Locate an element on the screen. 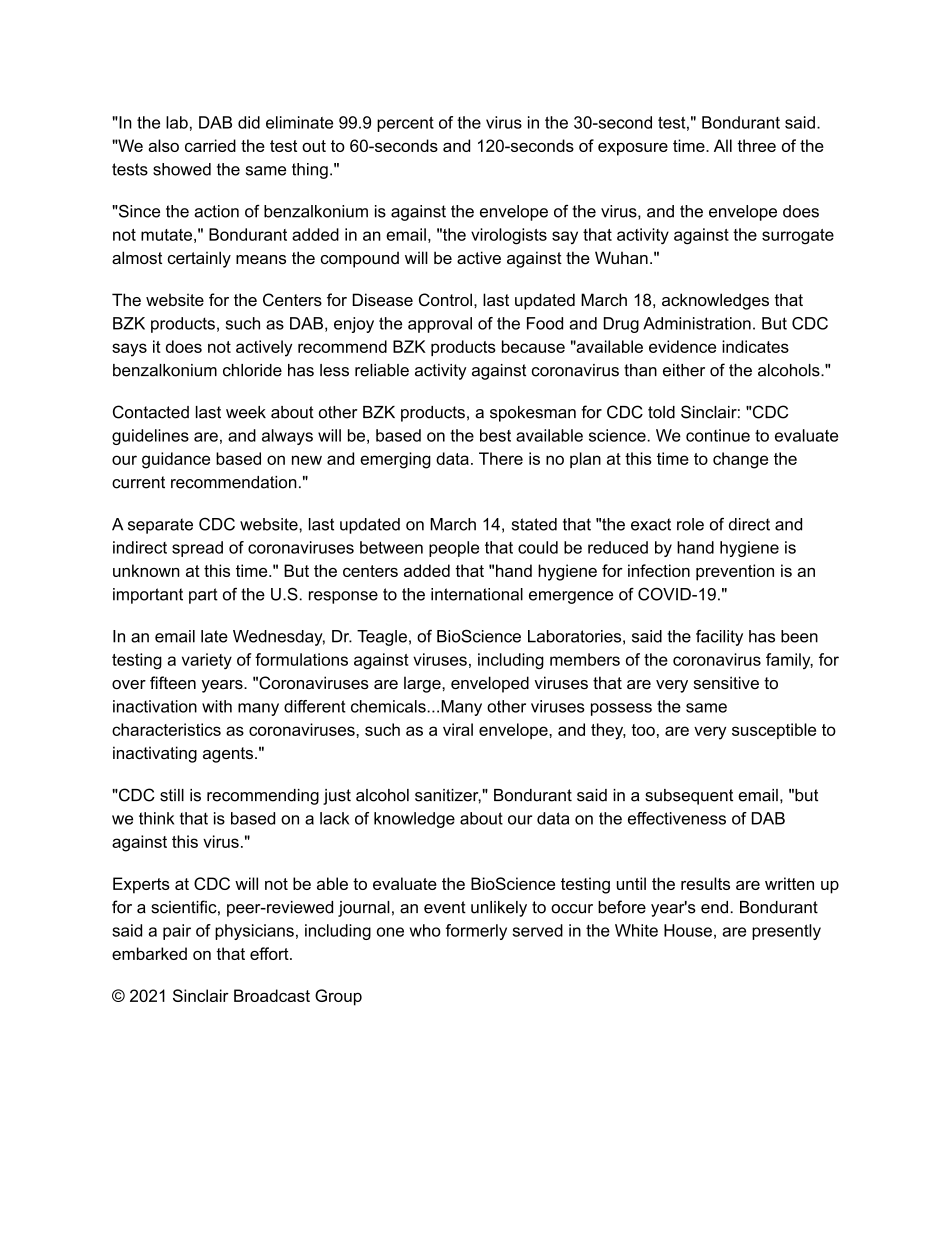 The width and height of the screenshot is (952, 1233). All is located at coordinates (723, 145).
